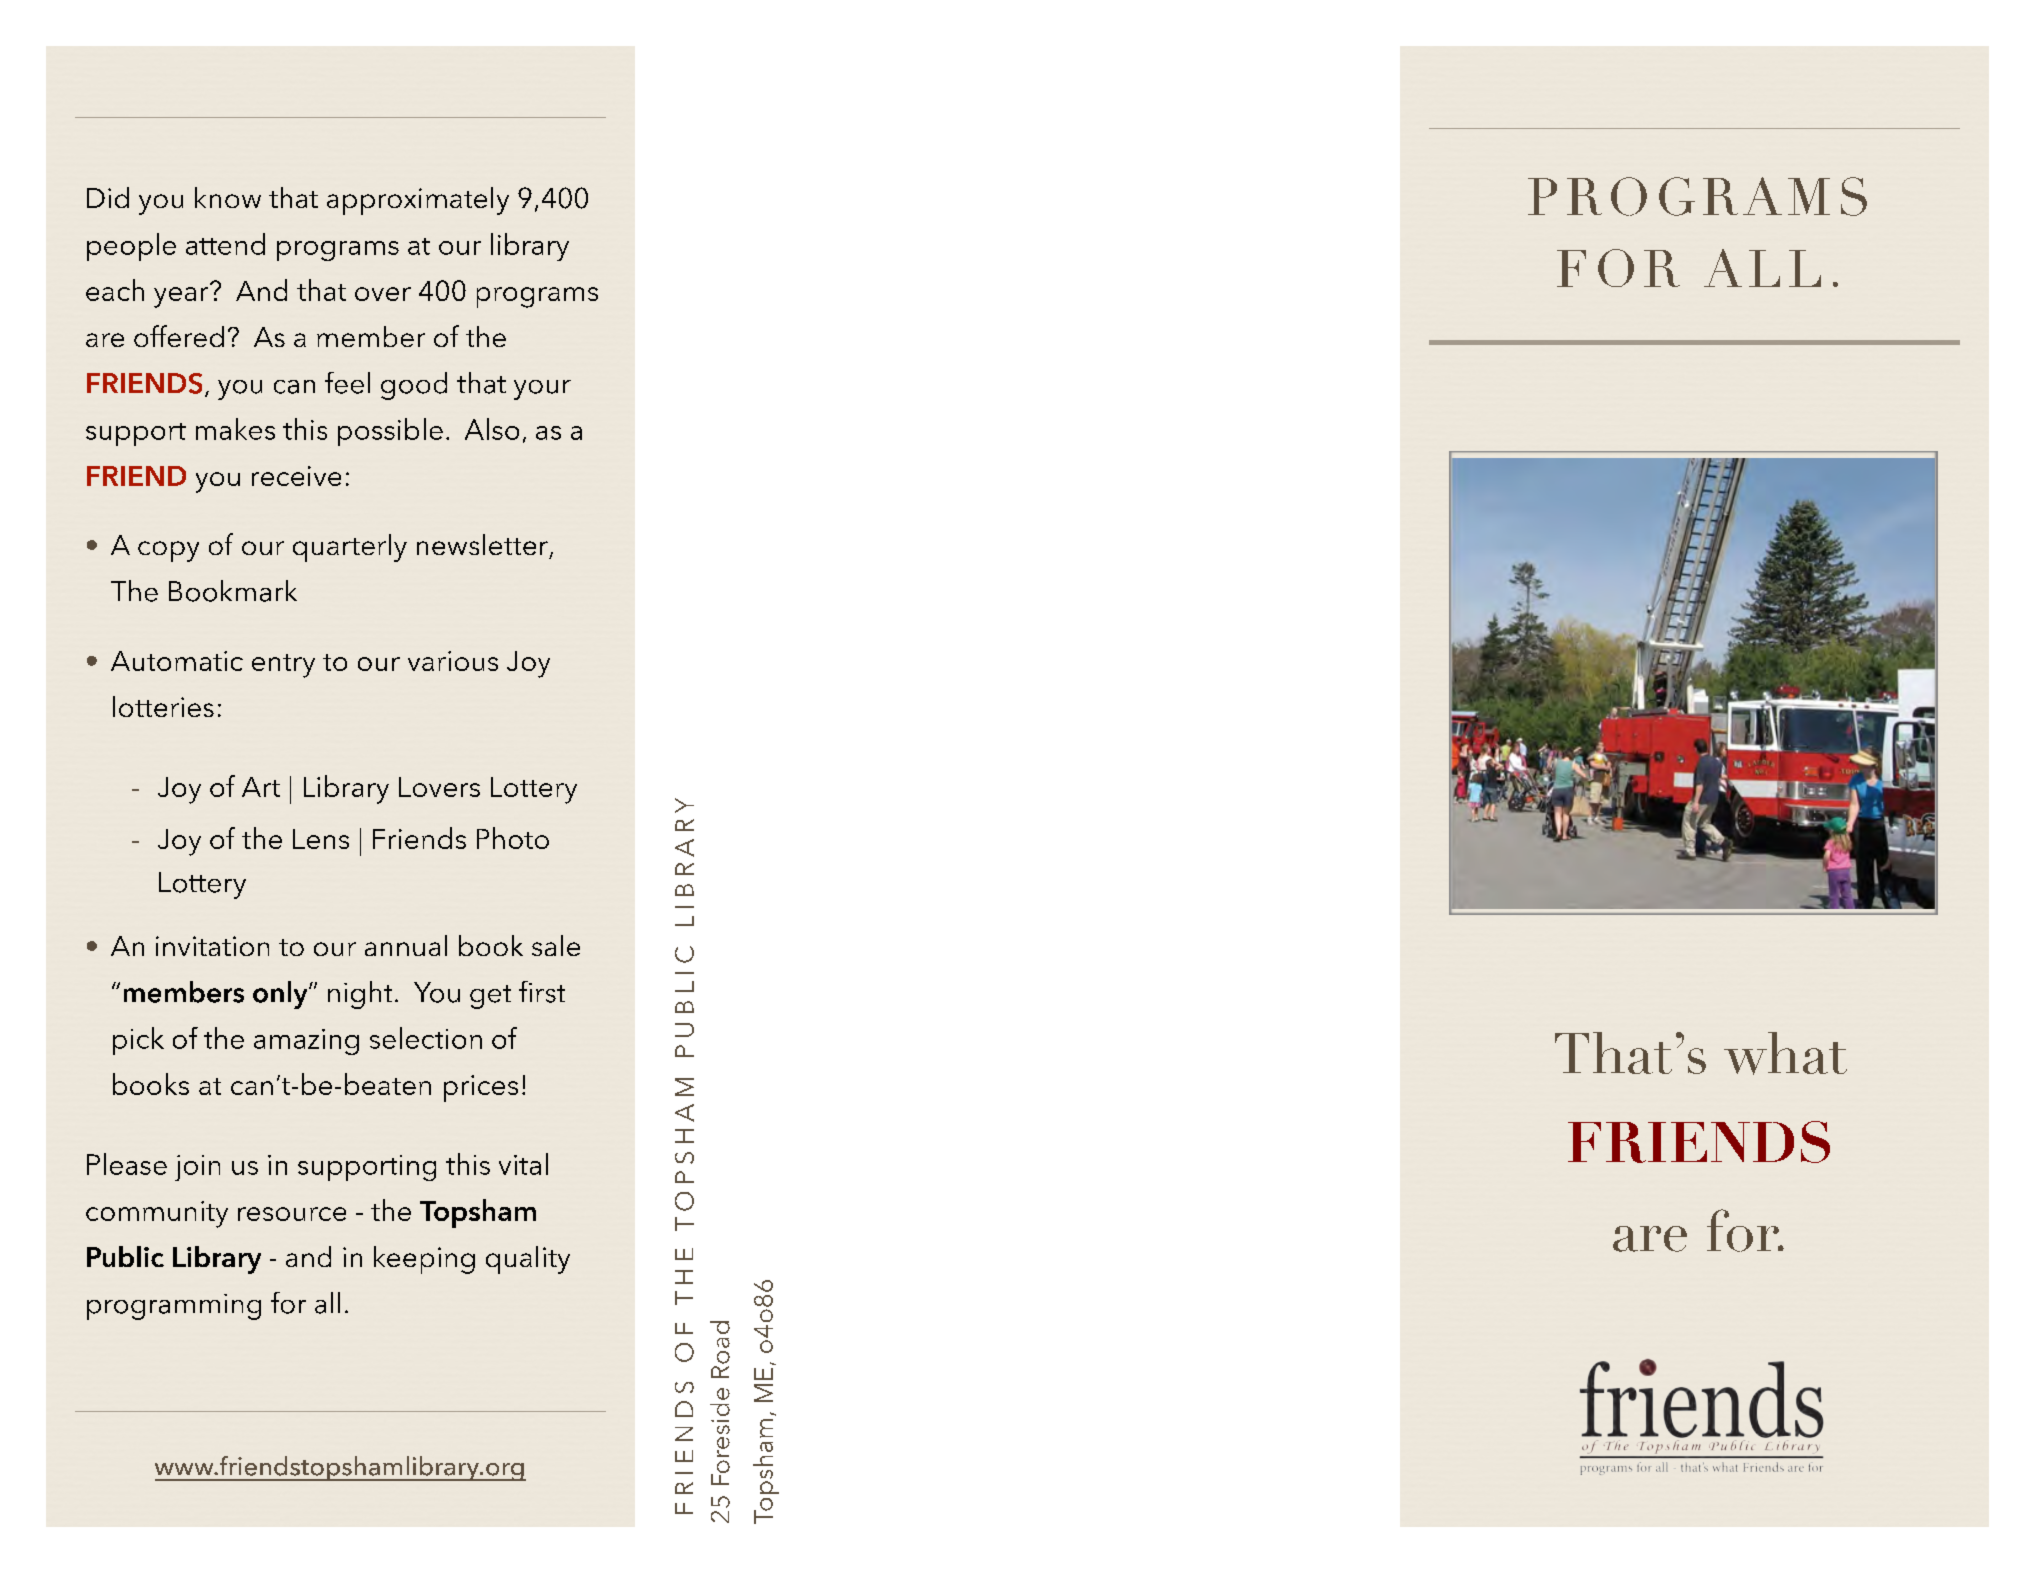  Describe the element at coordinates (528, 1260) in the screenshot. I see `quality` at that location.
